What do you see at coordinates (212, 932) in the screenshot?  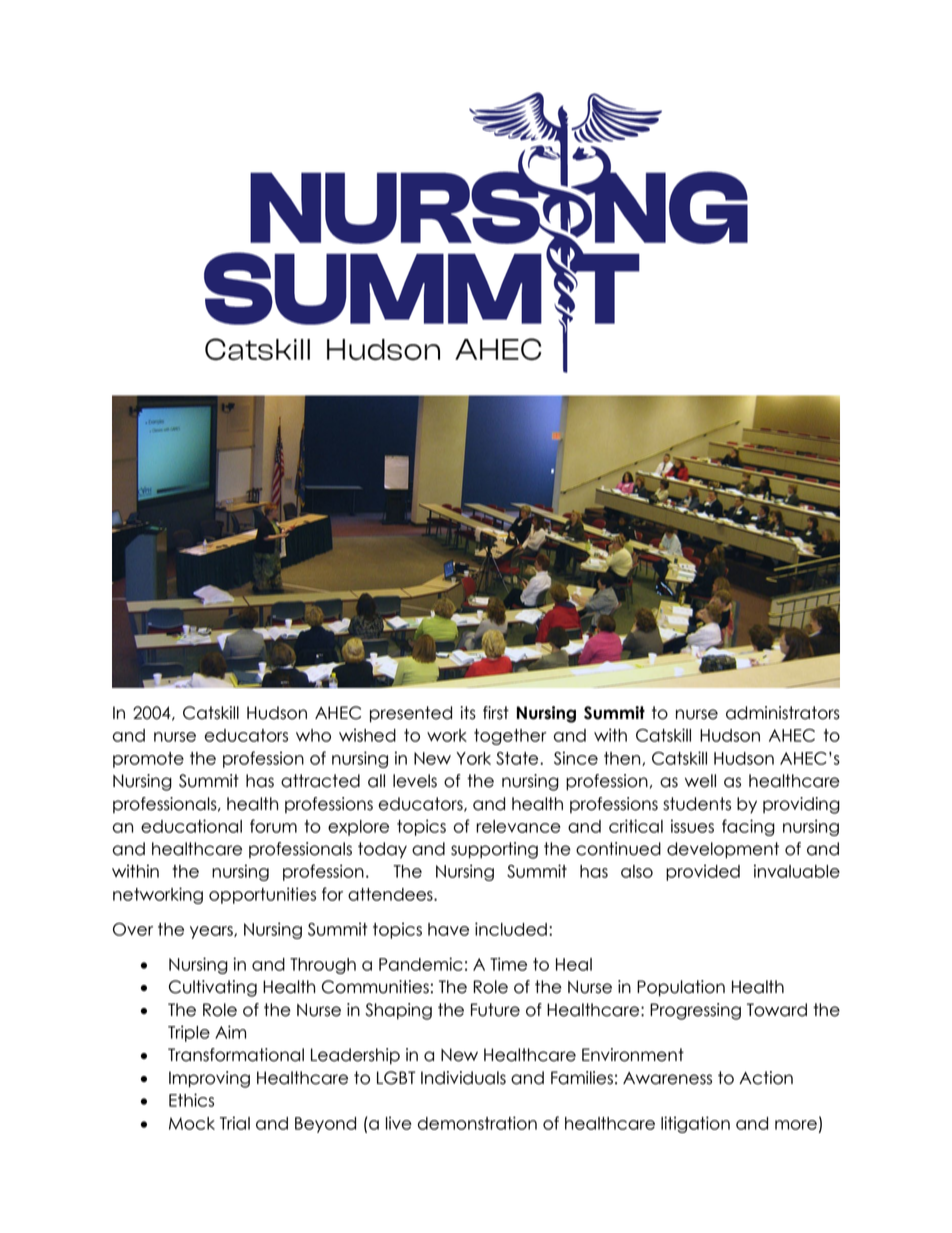 I see `years` at bounding box center [212, 932].
